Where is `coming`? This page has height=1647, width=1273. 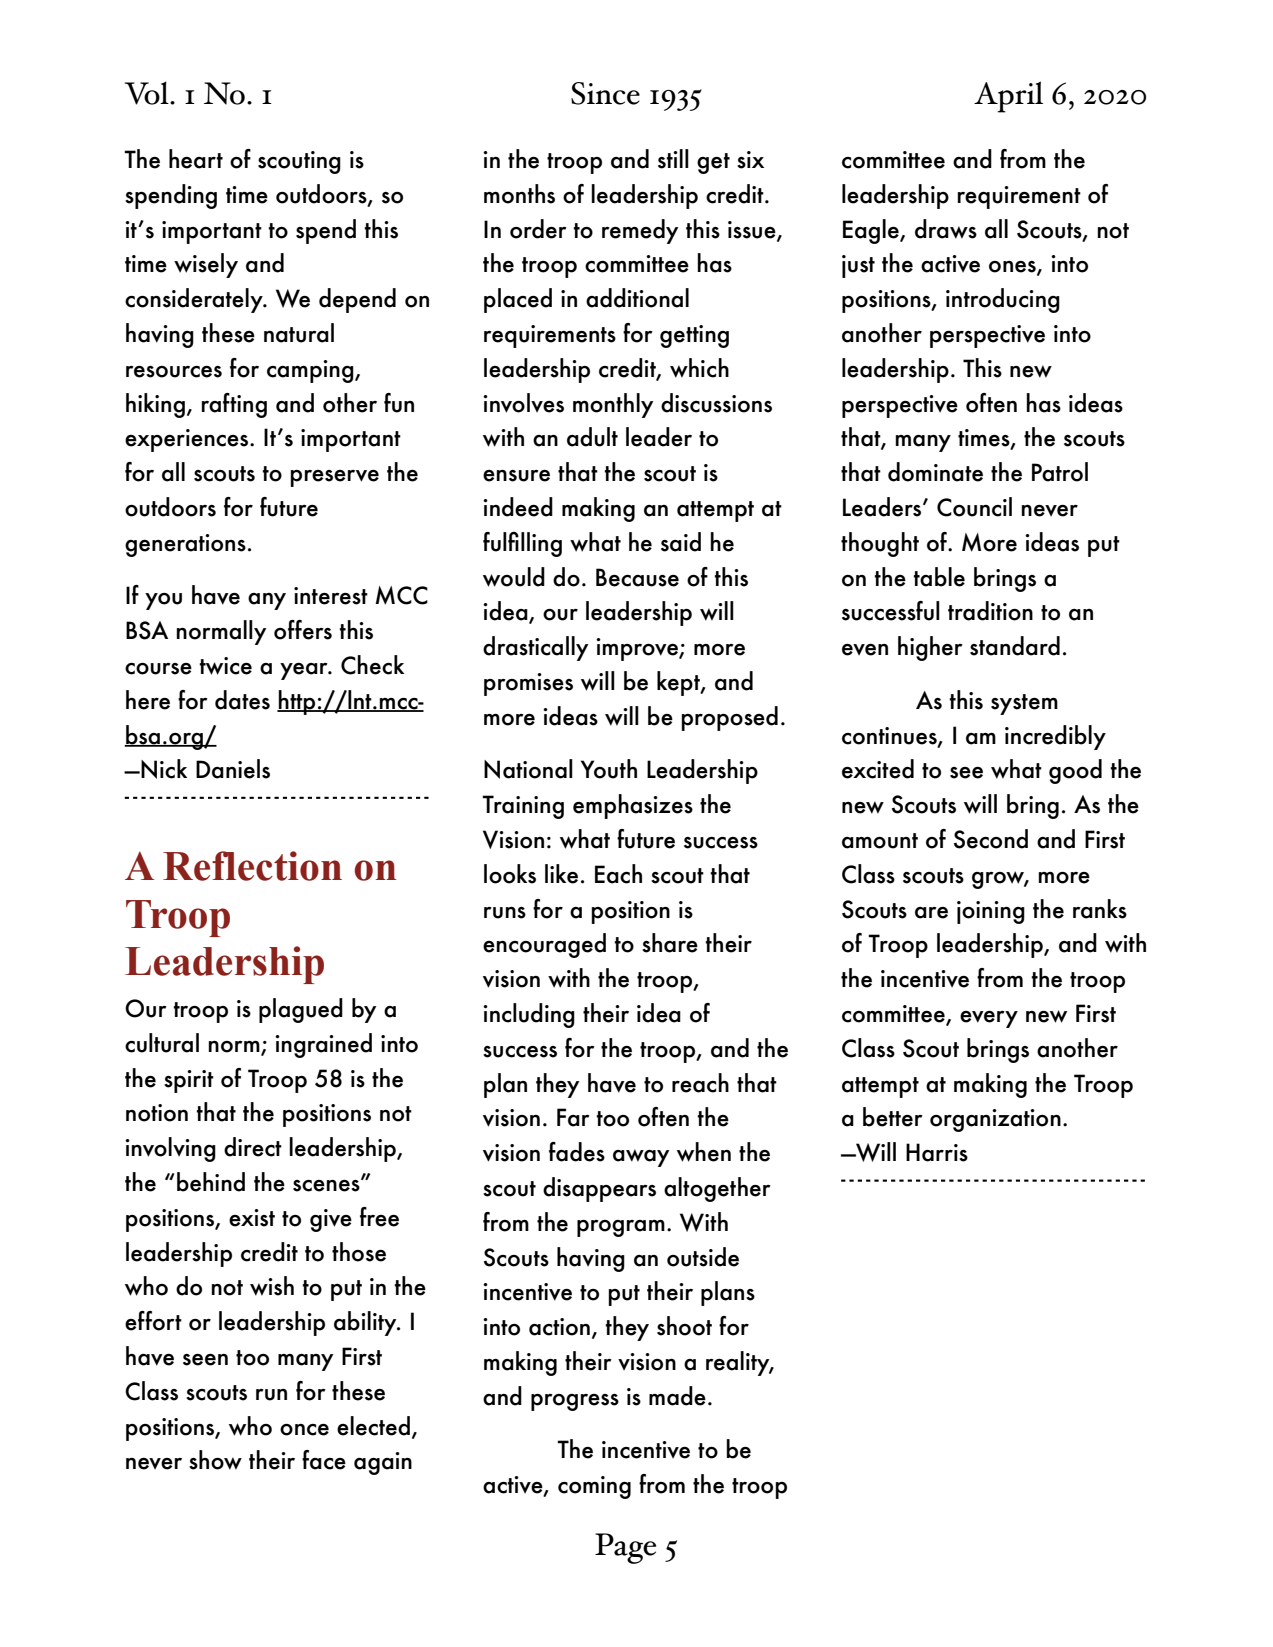 coming is located at coordinates (594, 1487).
